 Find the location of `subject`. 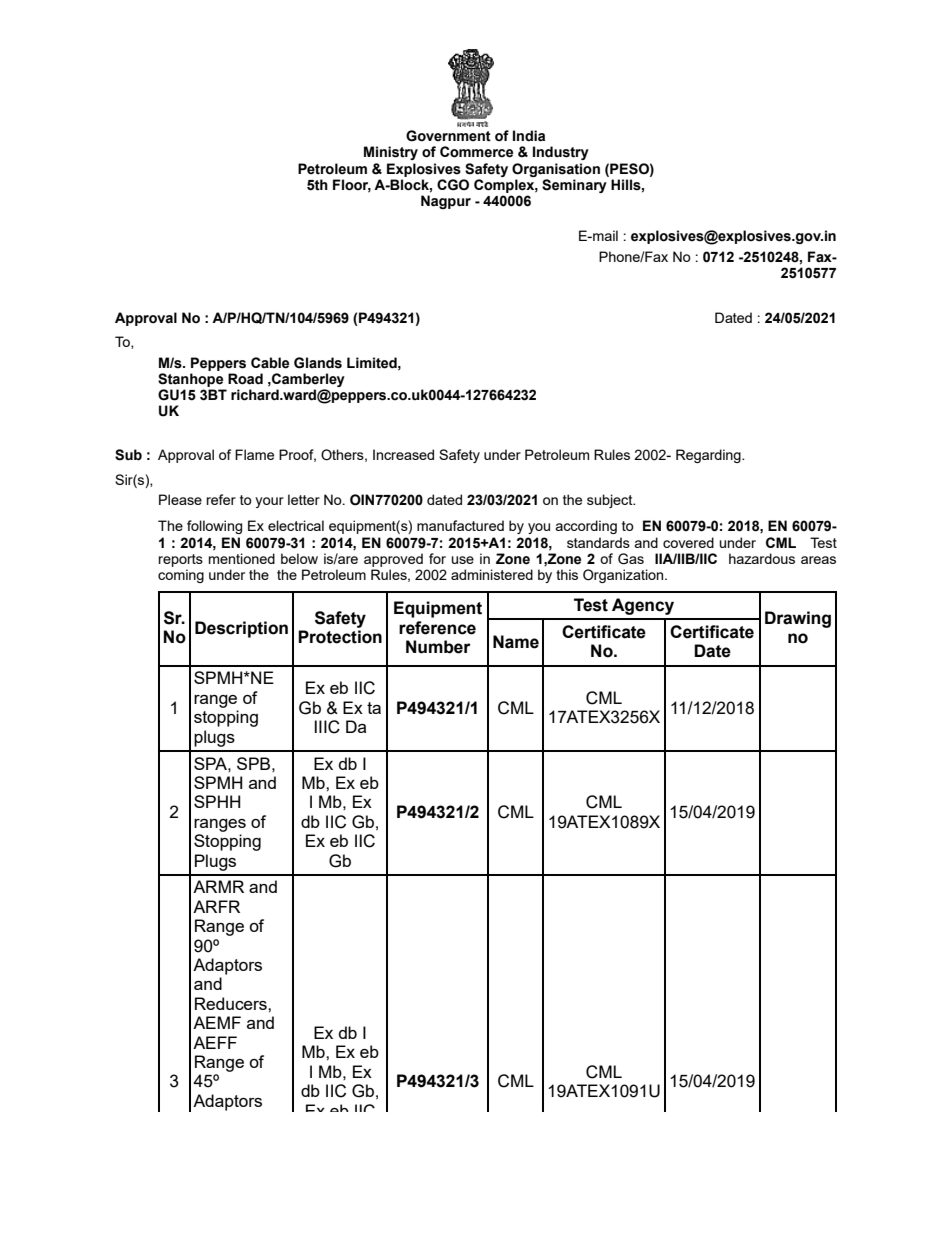

subject is located at coordinates (611, 501).
